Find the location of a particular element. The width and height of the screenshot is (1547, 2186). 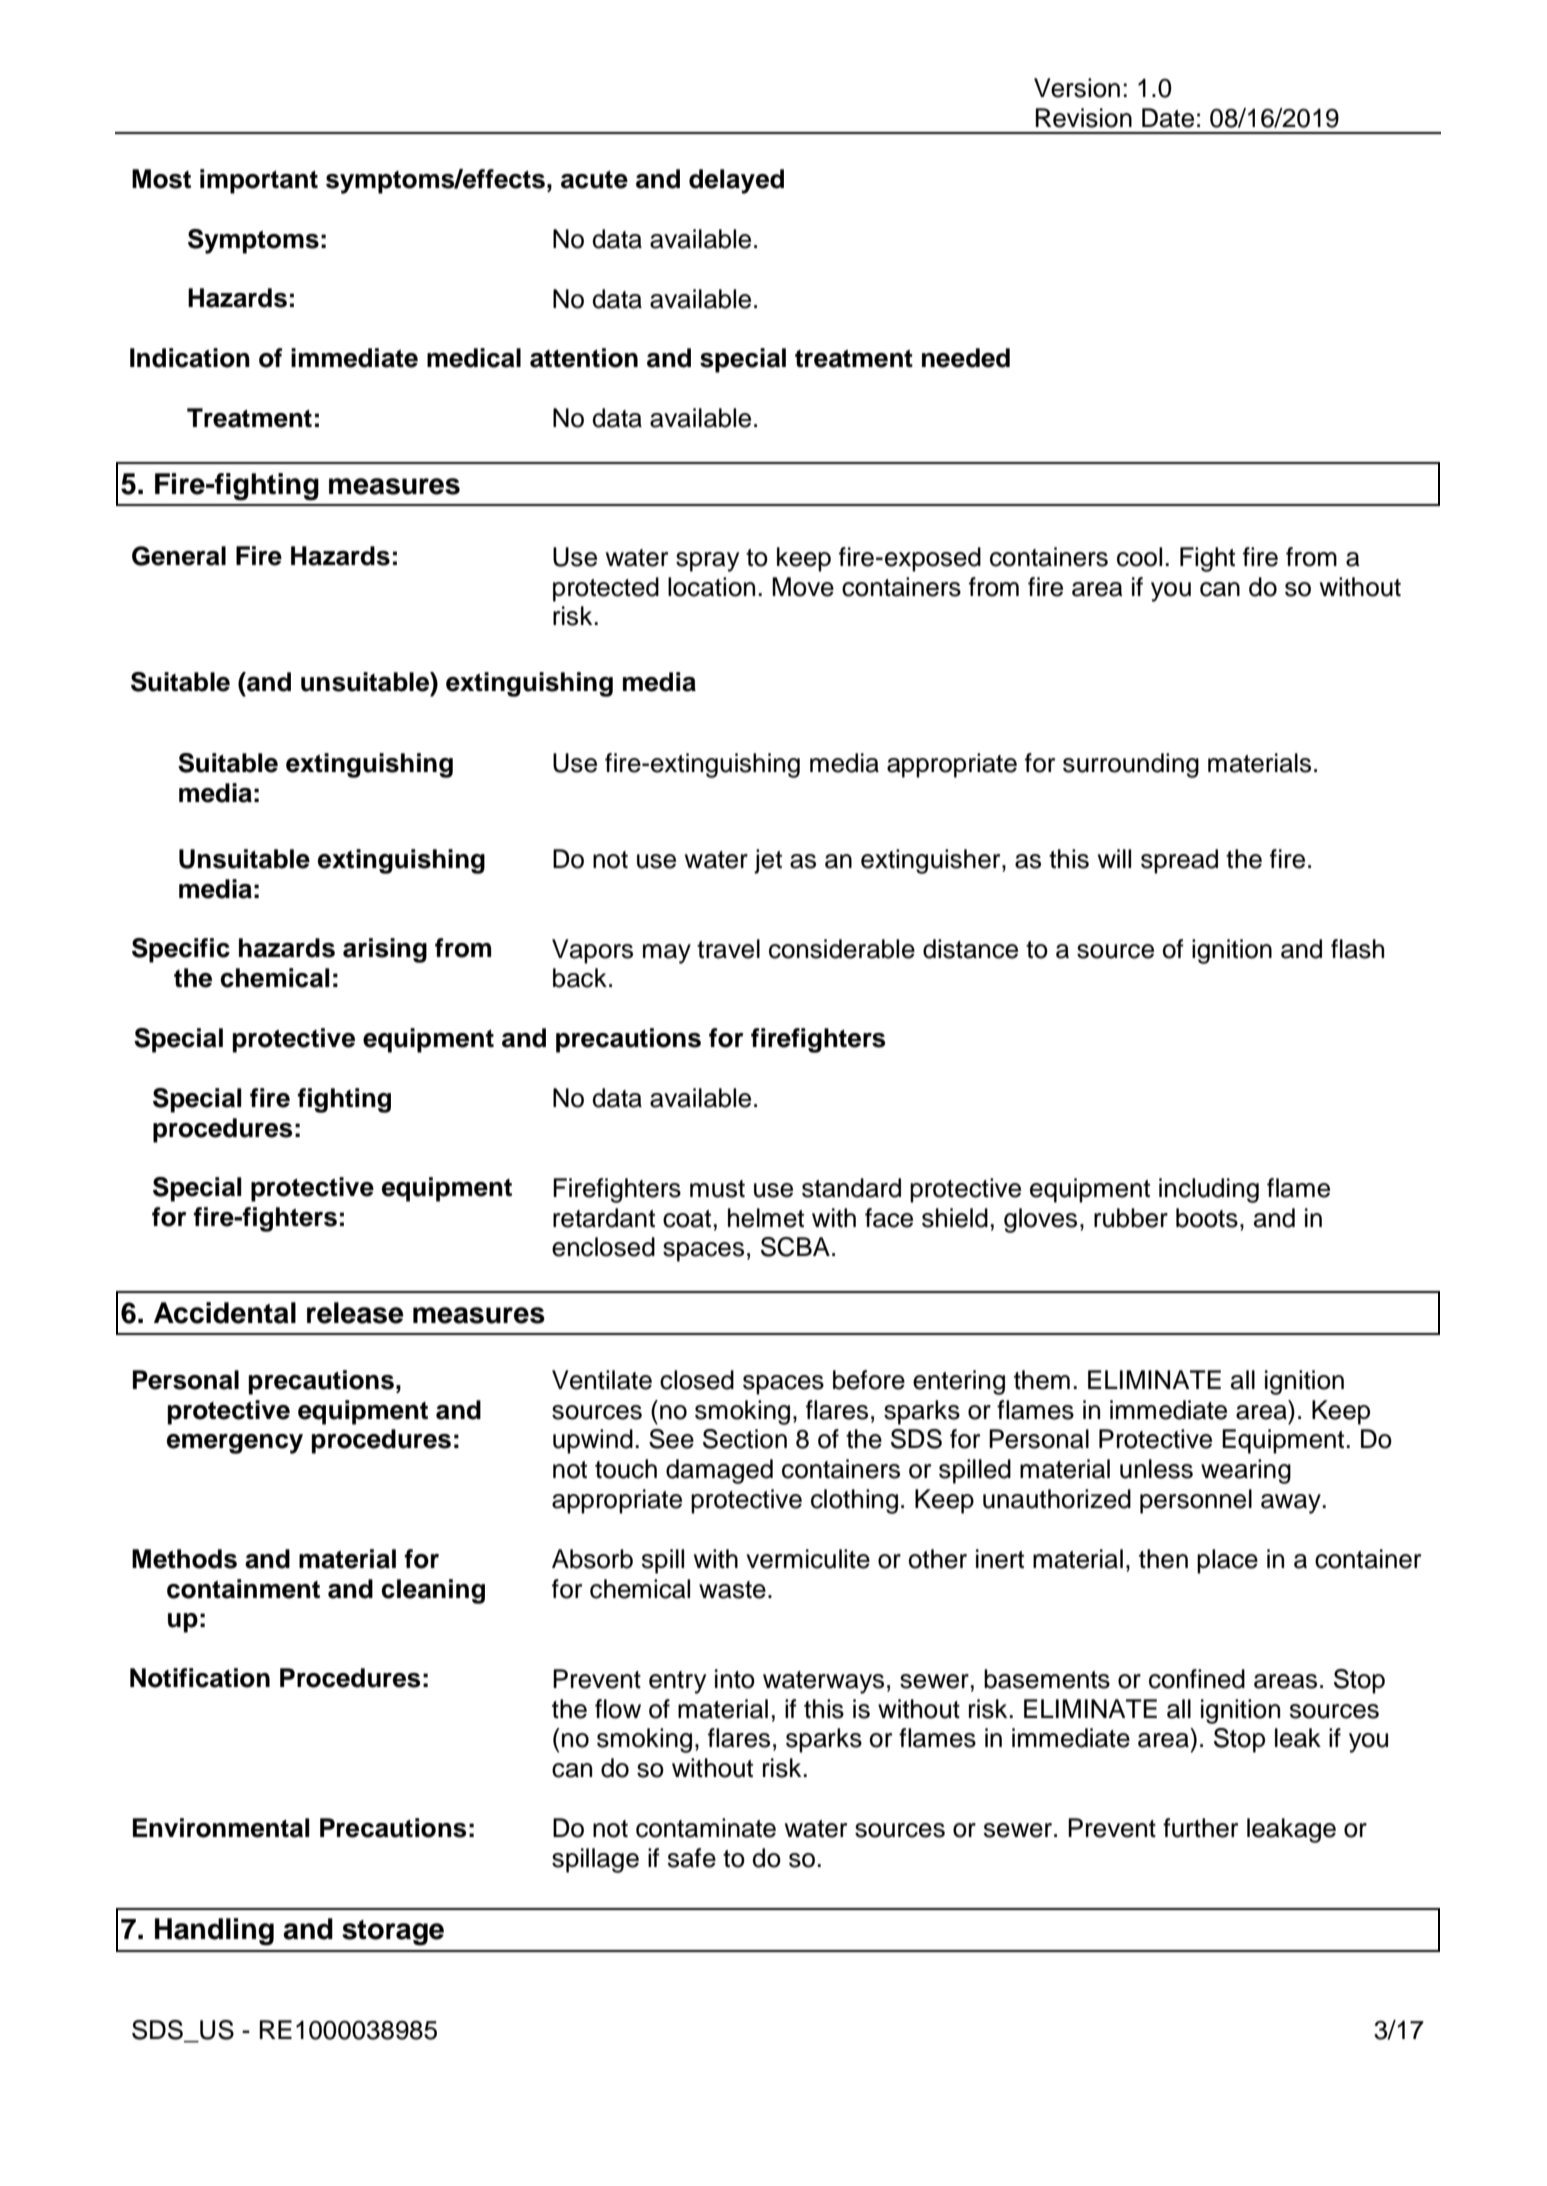

boots is located at coordinates (1207, 1218).
